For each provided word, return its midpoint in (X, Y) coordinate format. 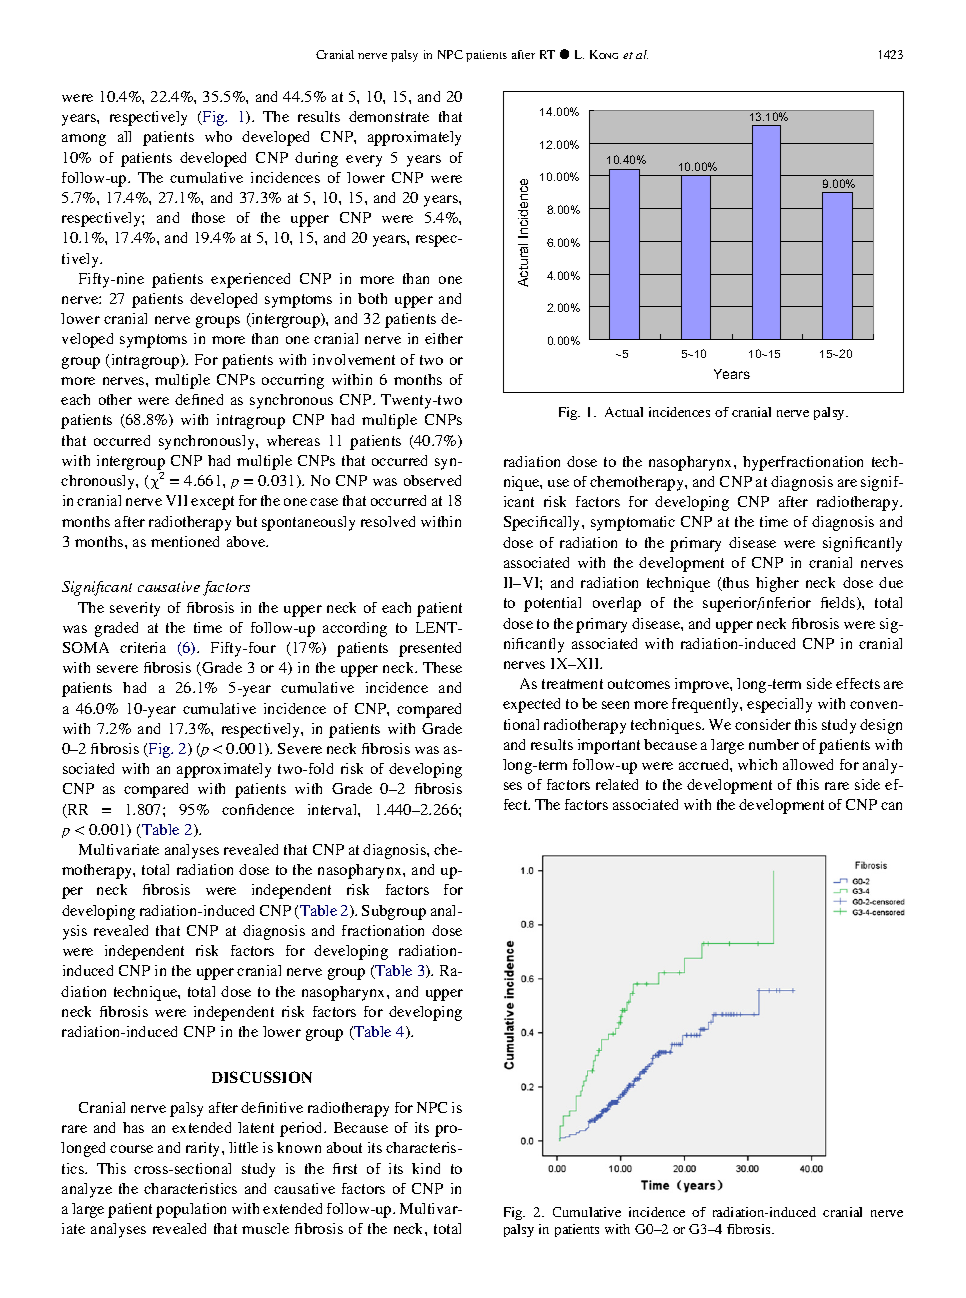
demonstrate (389, 116)
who (218, 136)
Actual (624, 412)
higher (777, 584)
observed (432, 480)
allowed (808, 764)
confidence (258, 809)
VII (176, 500)
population (191, 1210)
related (617, 784)
